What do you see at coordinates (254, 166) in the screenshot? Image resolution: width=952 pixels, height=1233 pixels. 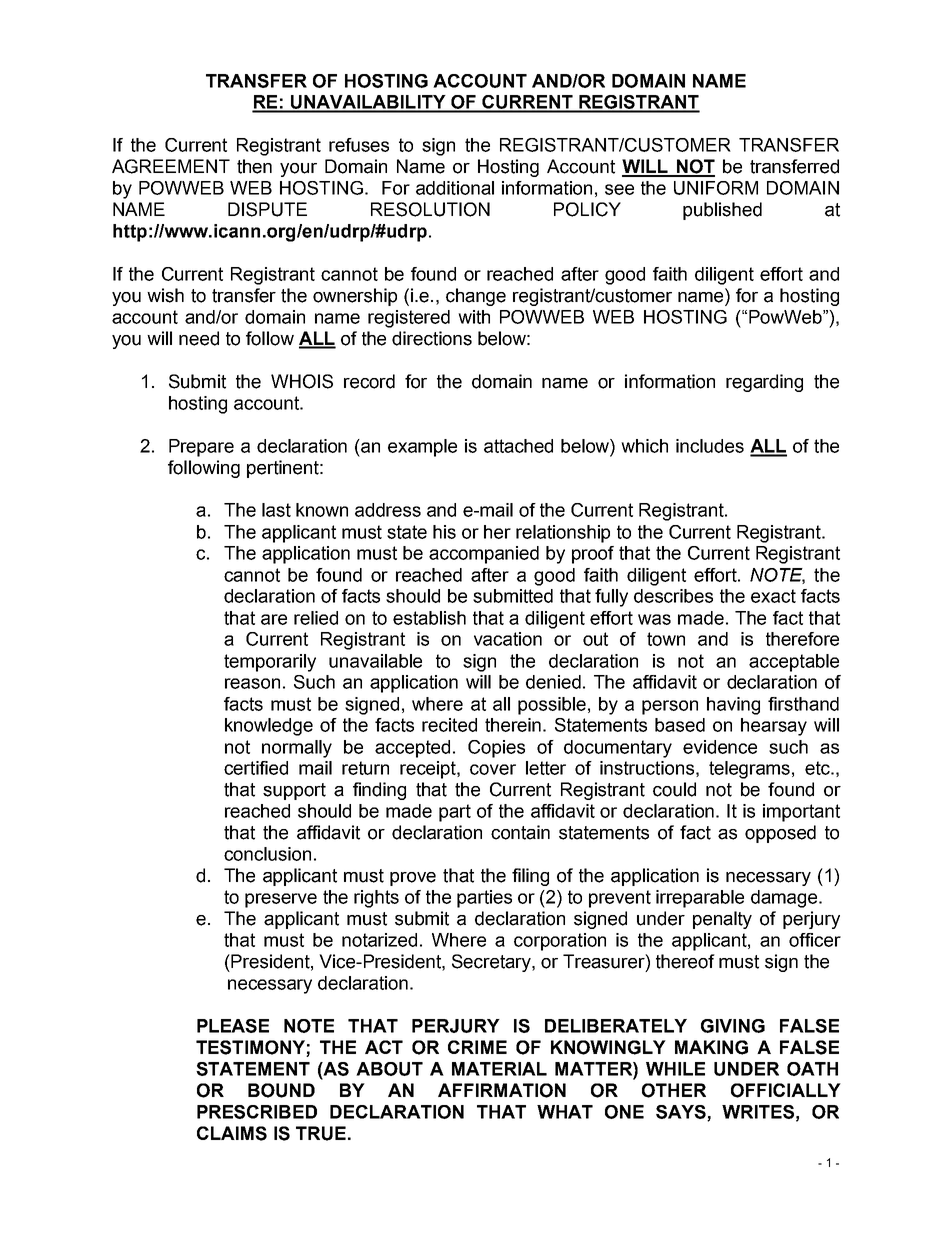 I see `then` at bounding box center [254, 166].
